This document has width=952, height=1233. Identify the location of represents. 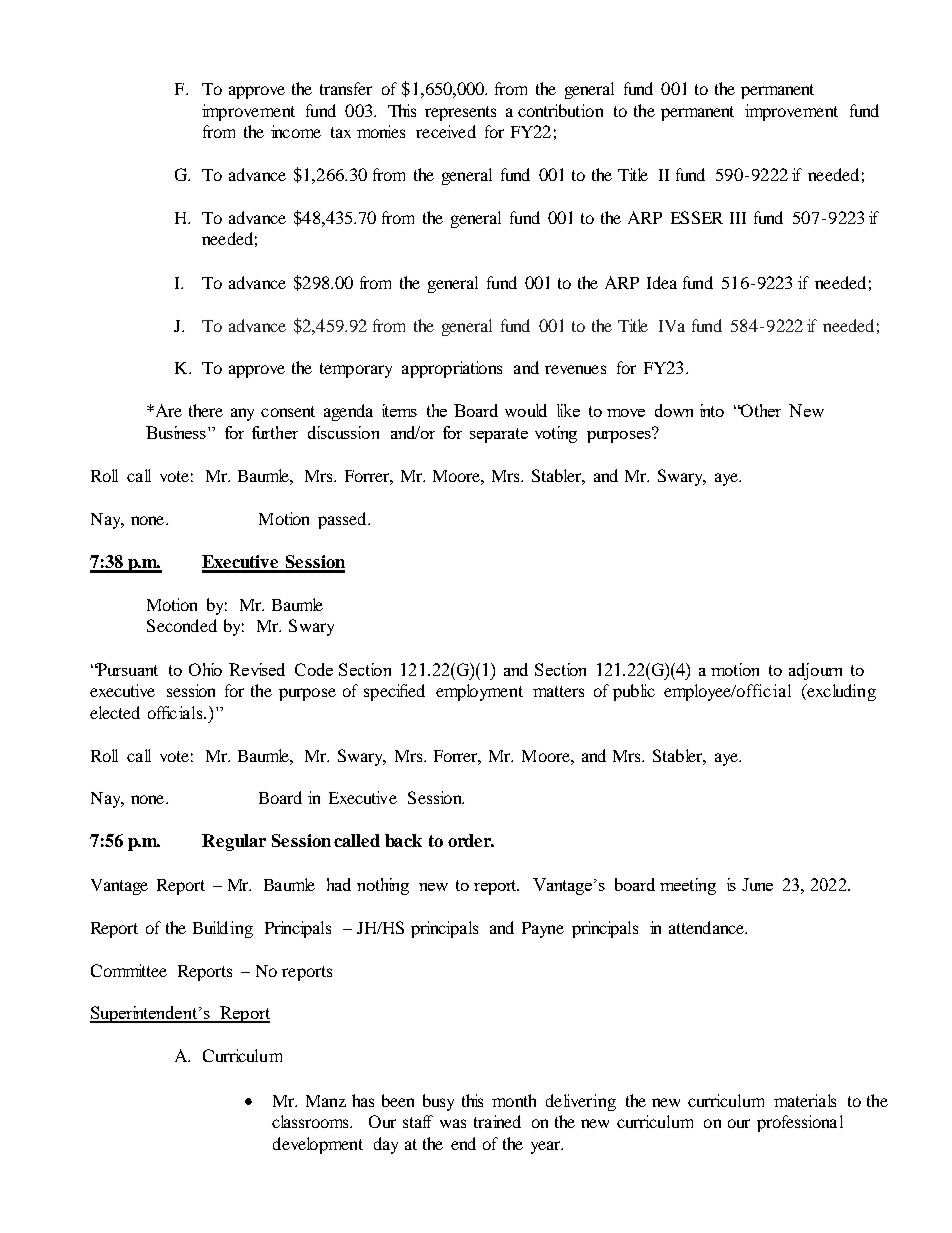
(460, 113).
